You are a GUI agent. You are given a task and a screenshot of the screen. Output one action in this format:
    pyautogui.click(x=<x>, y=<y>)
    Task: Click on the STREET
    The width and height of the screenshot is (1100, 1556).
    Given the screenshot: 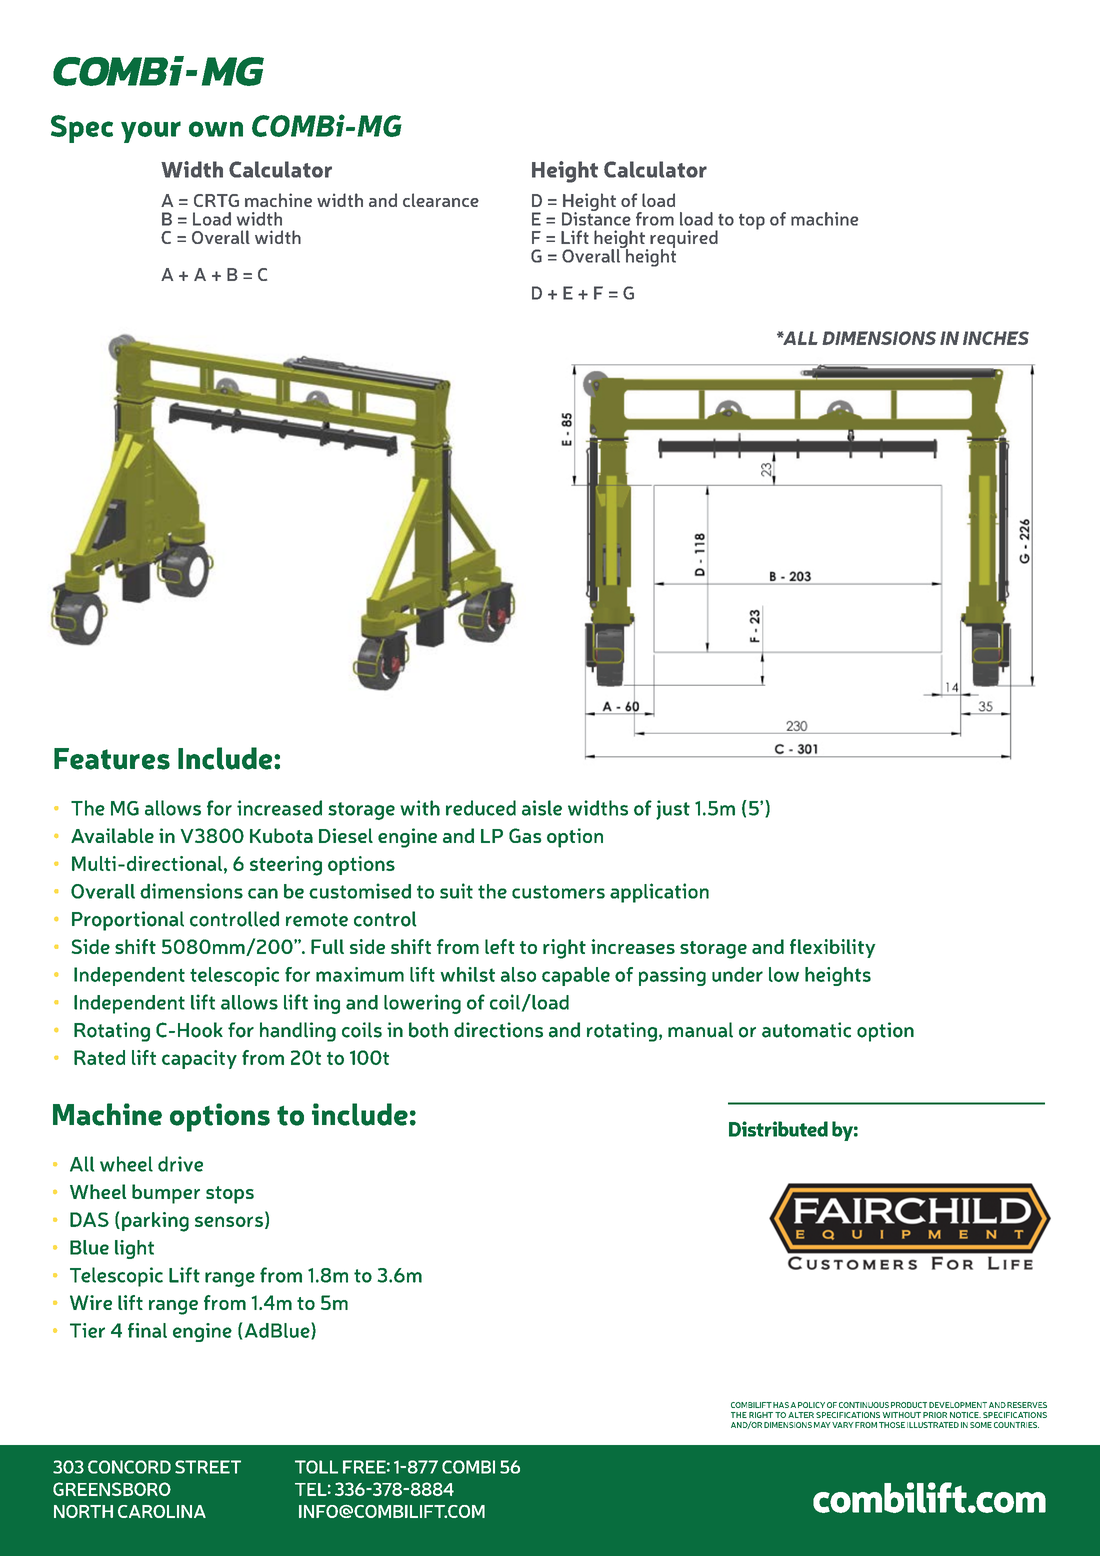 What is the action you would take?
    pyautogui.click(x=208, y=1467)
